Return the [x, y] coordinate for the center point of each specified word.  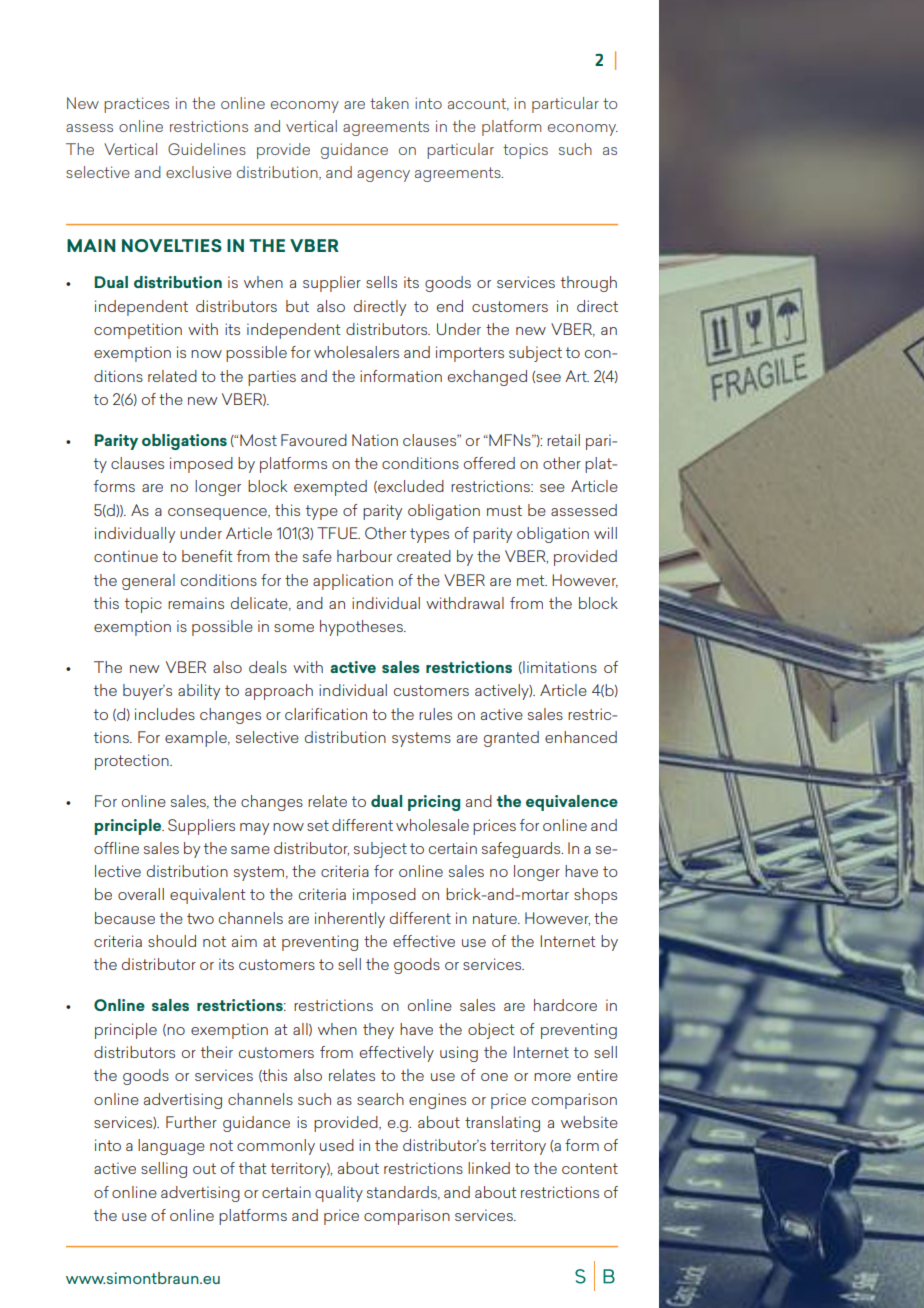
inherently [350, 920]
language [171, 1147]
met [532, 580]
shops [595, 896]
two [200, 918]
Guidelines [207, 149]
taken [389, 103]
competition [138, 331]
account [478, 104]
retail [563, 440]
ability [199, 692]
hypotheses [362, 628]
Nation [375, 440]
